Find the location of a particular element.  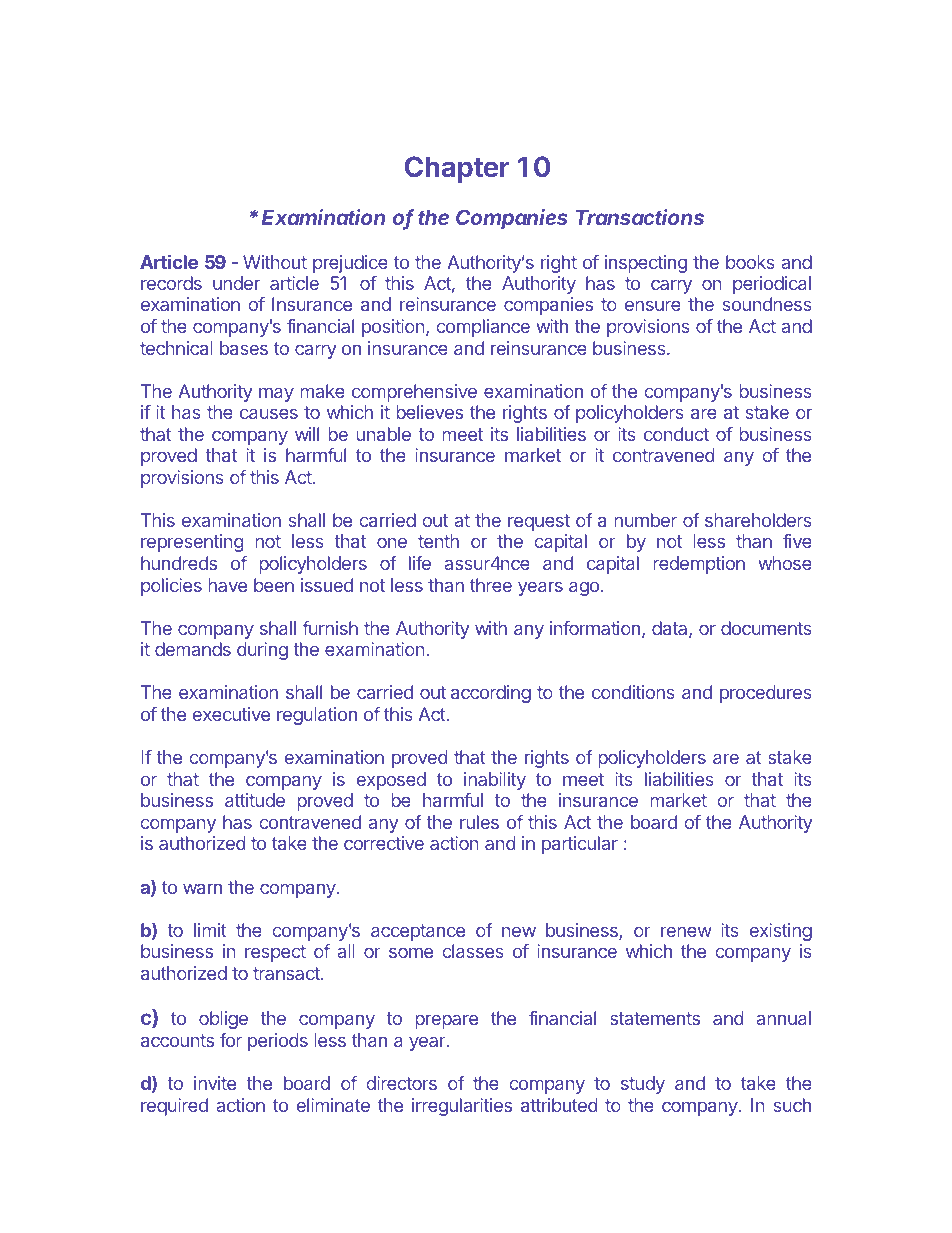

books is located at coordinates (750, 262).
